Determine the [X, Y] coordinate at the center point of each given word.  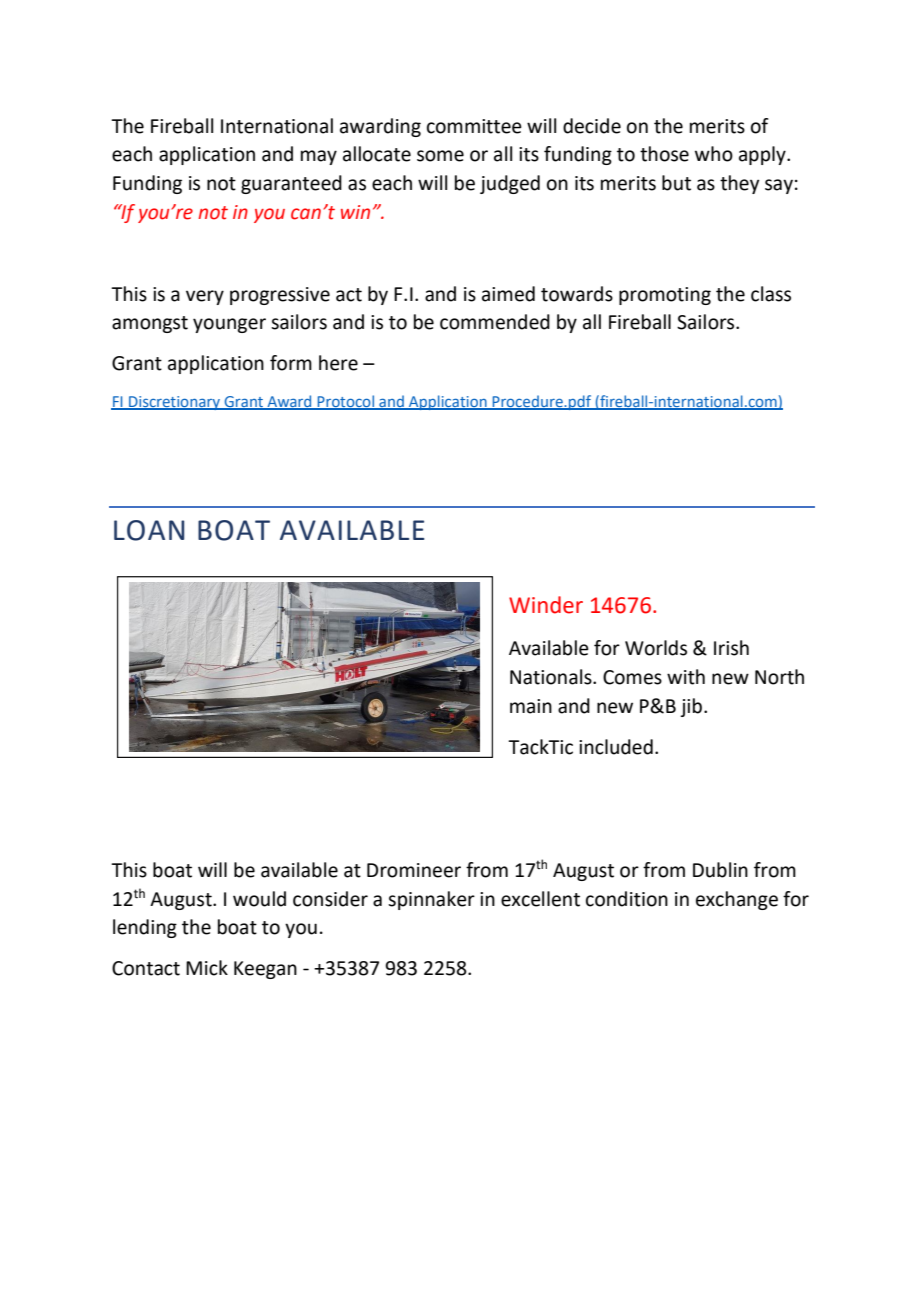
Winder [546, 605]
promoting [665, 296]
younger [229, 325]
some [440, 156]
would [259, 899]
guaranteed [291, 184]
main [531, 706]
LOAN [149, 530]
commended [495, 322]
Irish [731, 648]
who [714, 154]
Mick [207, 968]
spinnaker [431, 900]
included [616, 747]
